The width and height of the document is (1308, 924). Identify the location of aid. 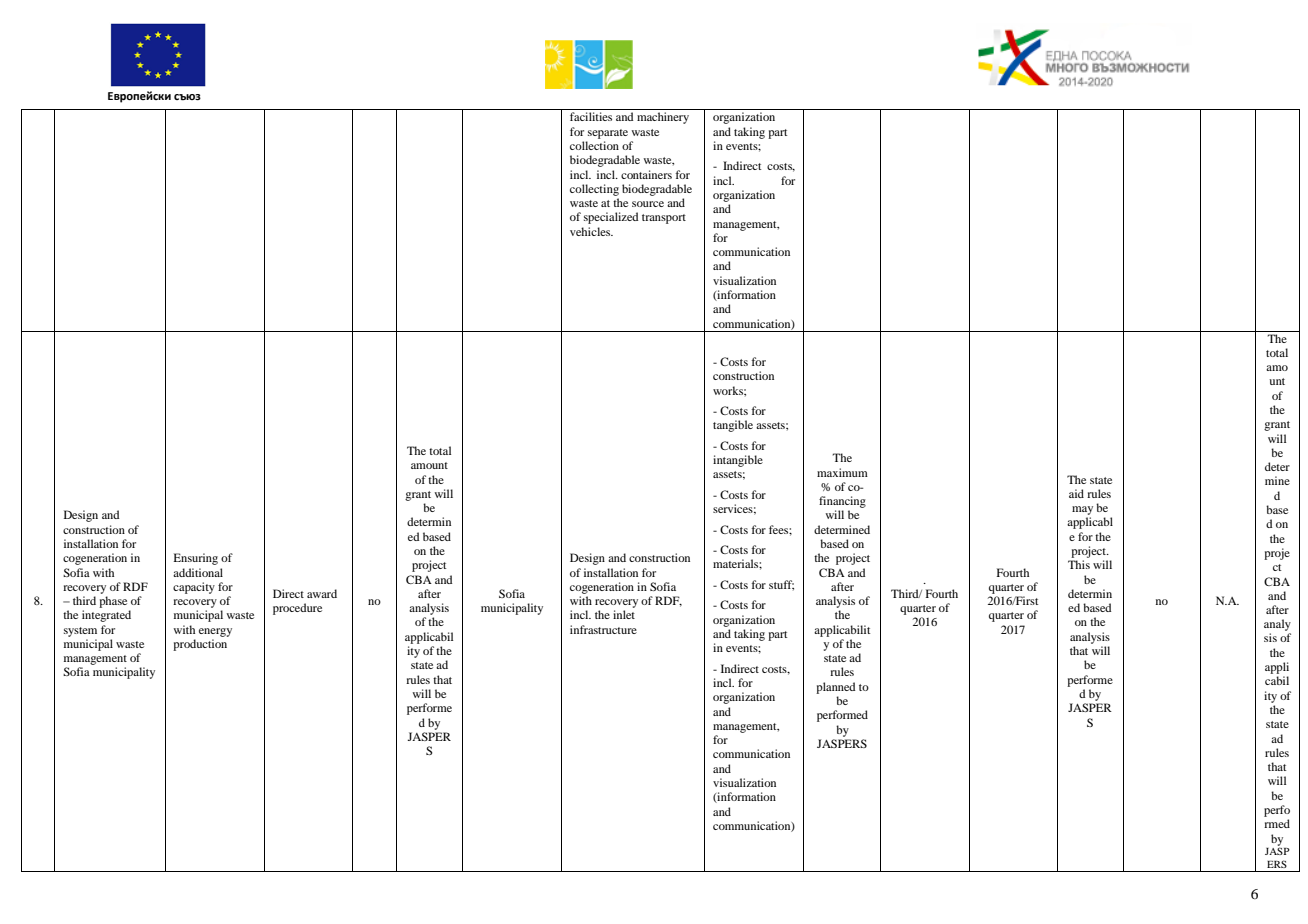
(1076, 493).
